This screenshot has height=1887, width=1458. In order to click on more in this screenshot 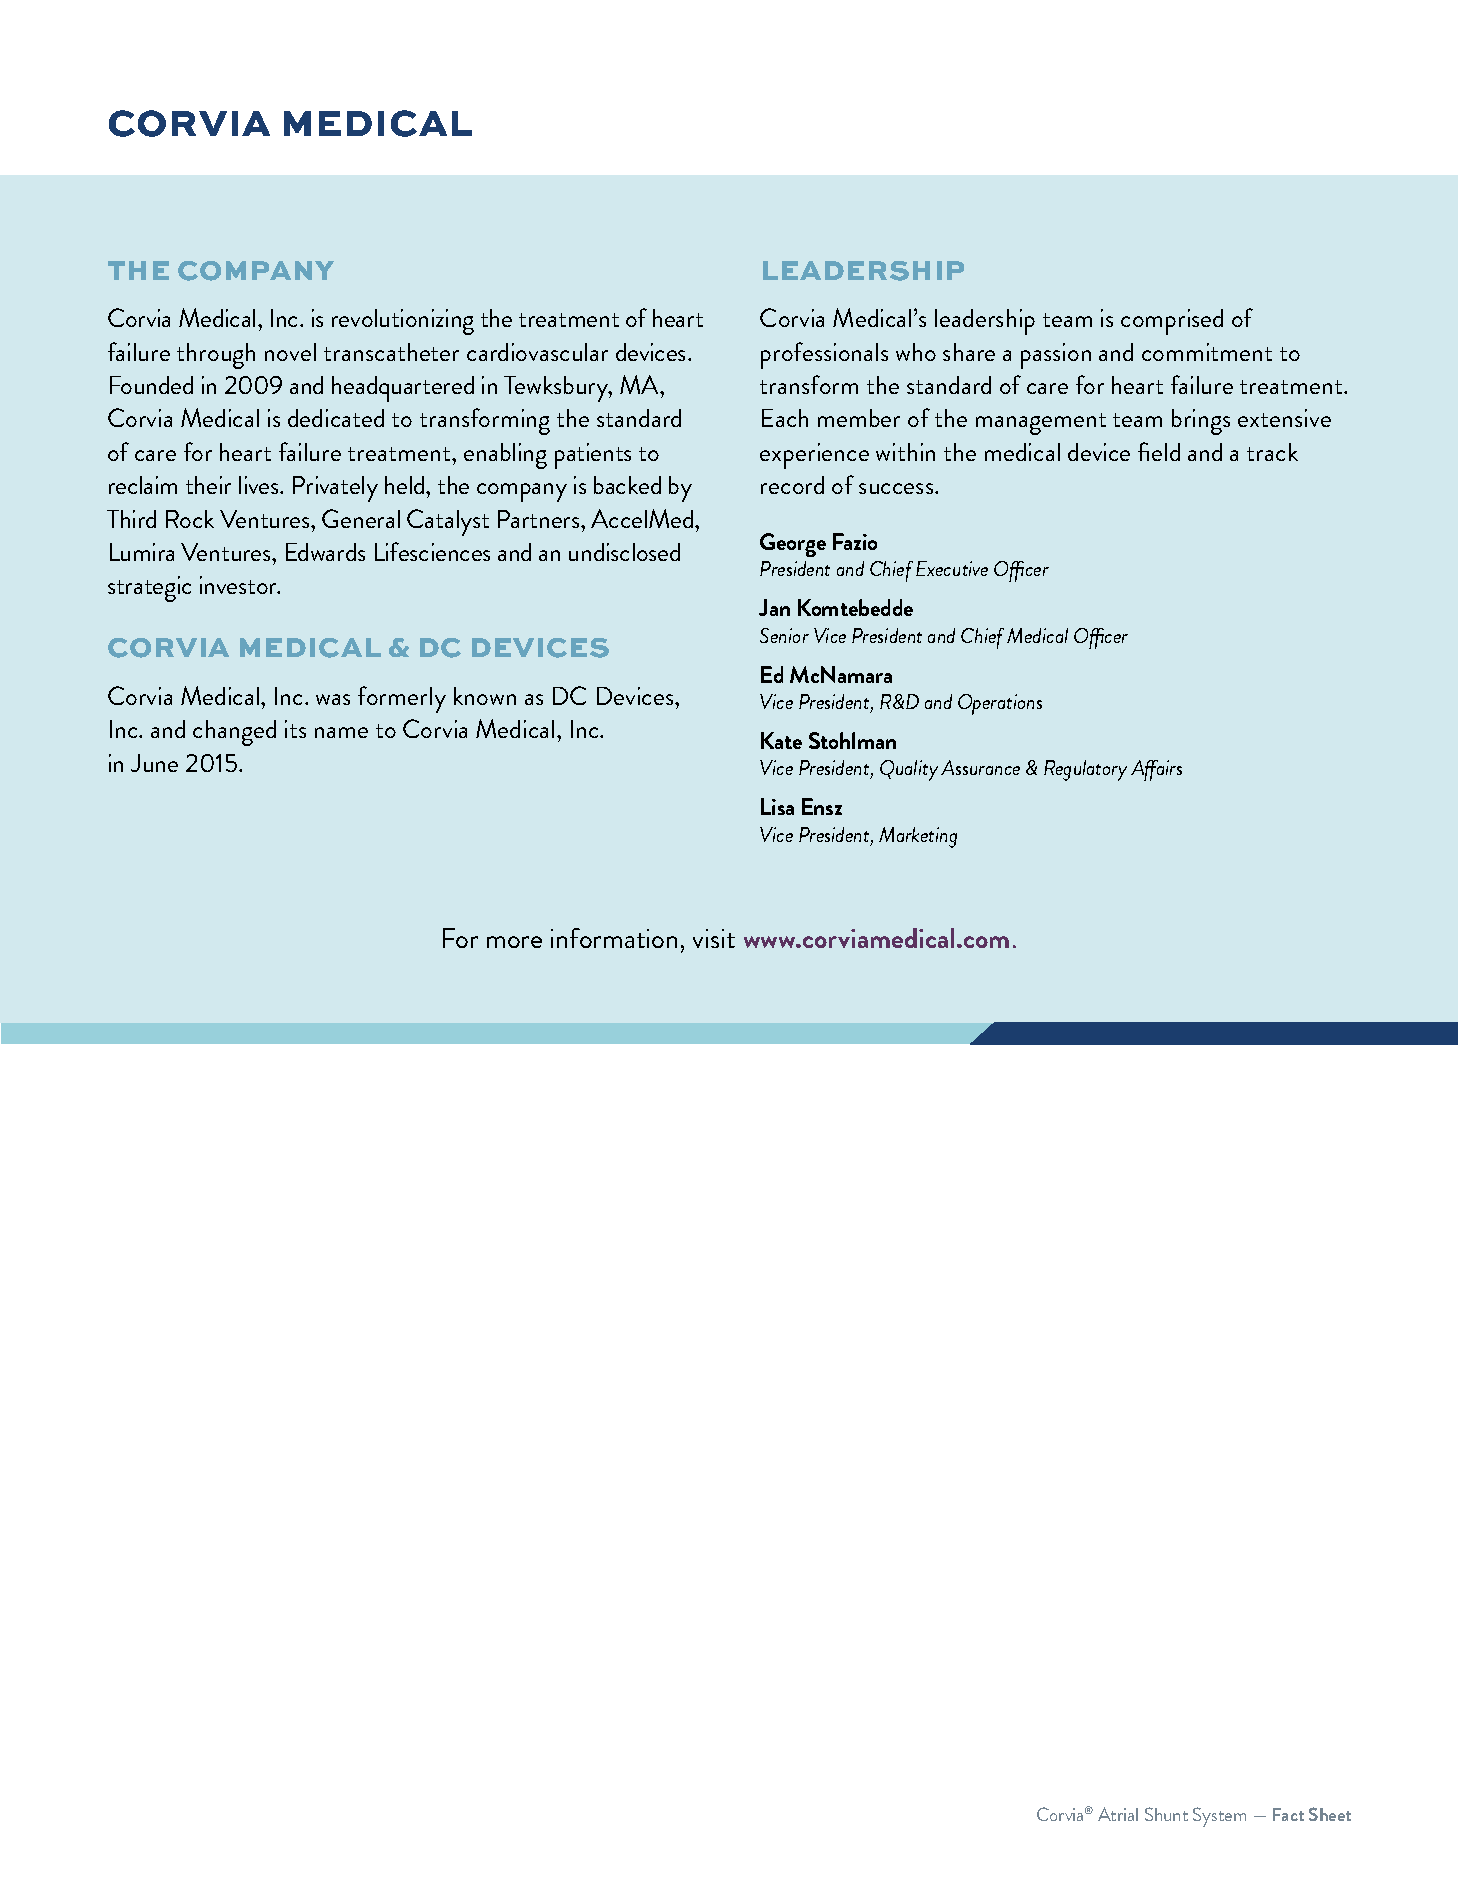, I will do `click(514, 942)`.
